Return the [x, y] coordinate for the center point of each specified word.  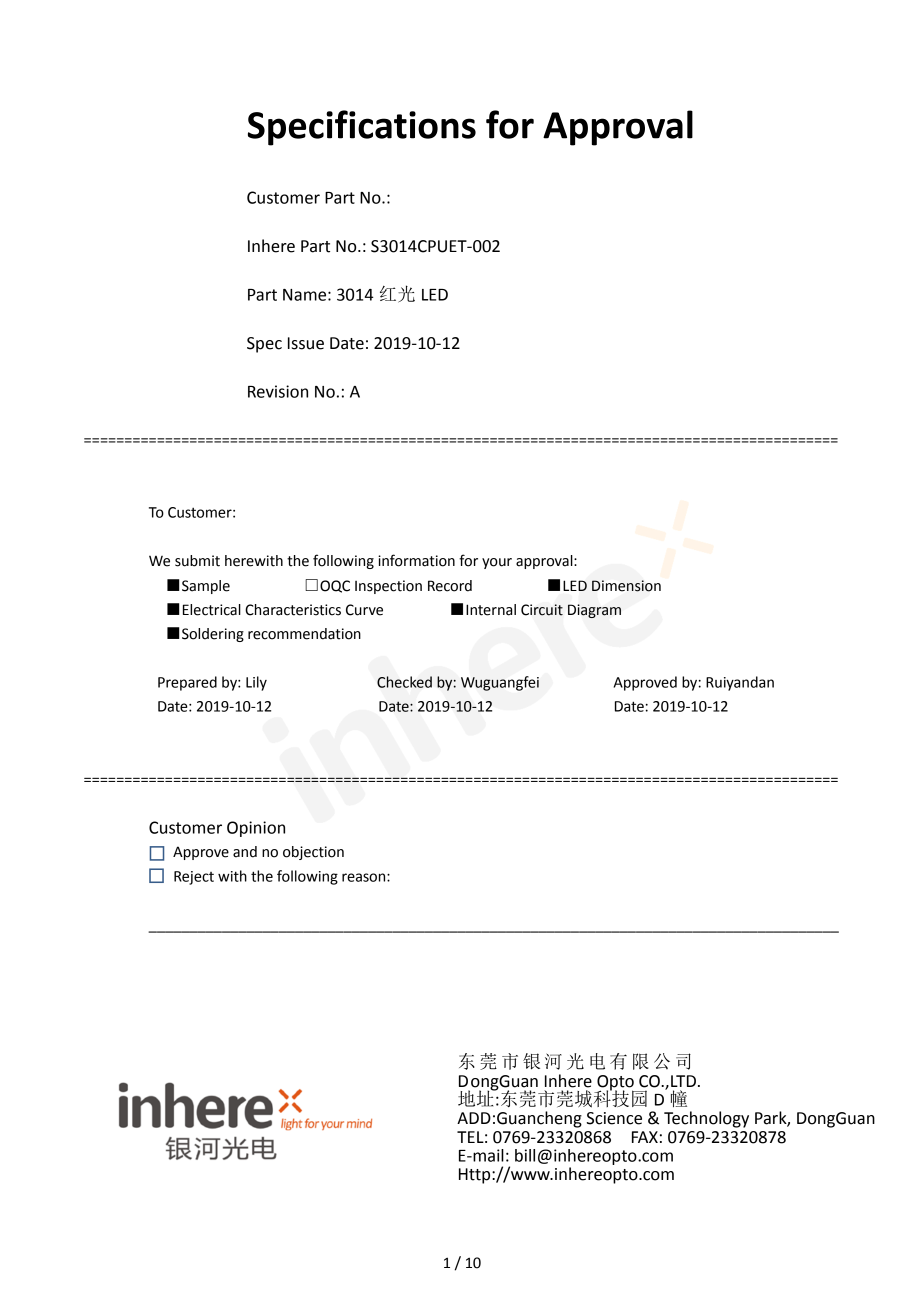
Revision [278, 391]
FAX [645, 1137]
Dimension [626, 586]
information [416, 560]
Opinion [256, 829]
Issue [306, 343]
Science [614, 1118]
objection [313, 853]
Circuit [542, 610]
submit [197, 561]
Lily [256, 683]
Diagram [594, 611]
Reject [194, 878]
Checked [404, 682]
